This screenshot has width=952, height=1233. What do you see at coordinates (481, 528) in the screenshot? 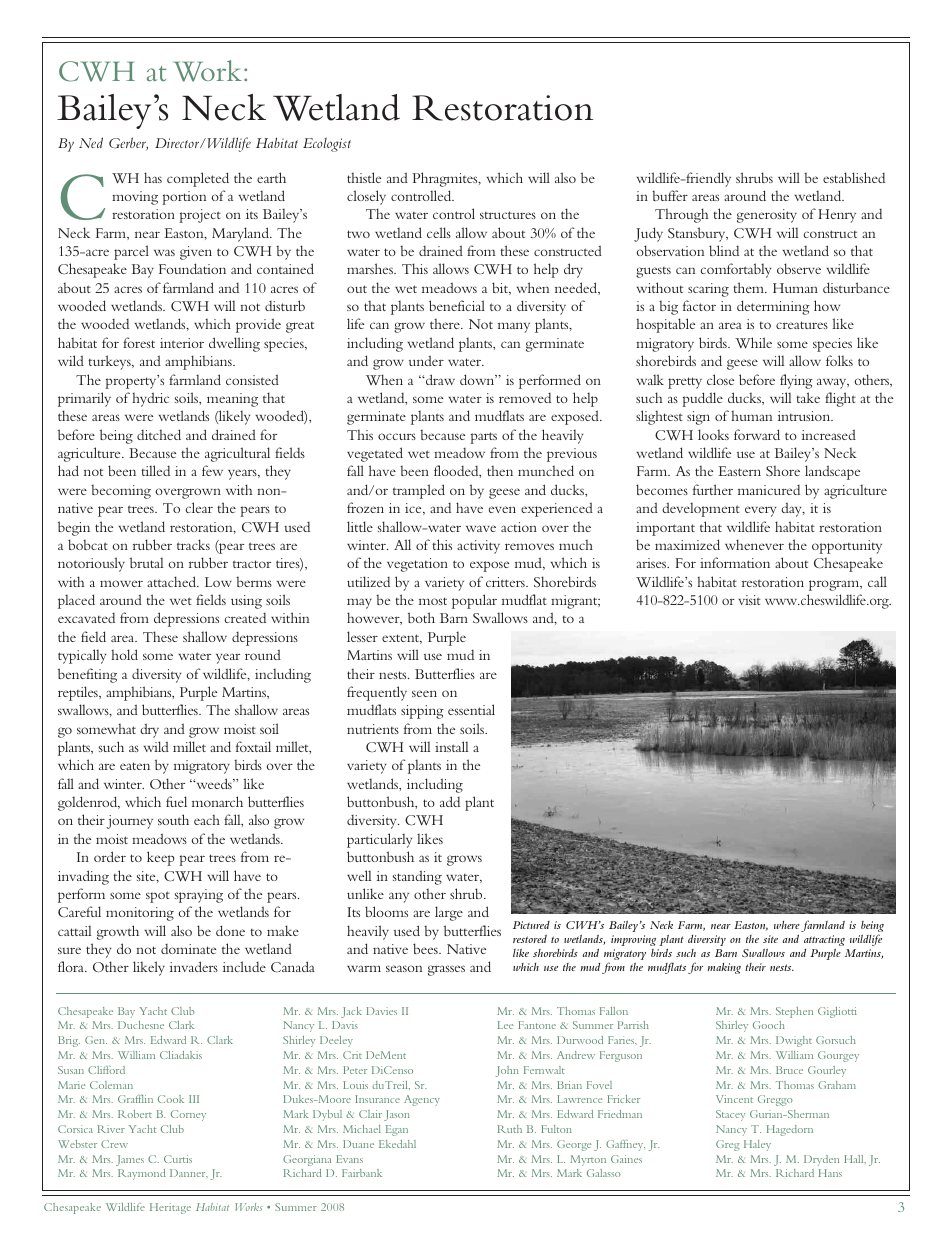
I see `wave` at bounding box center [481, 528].
